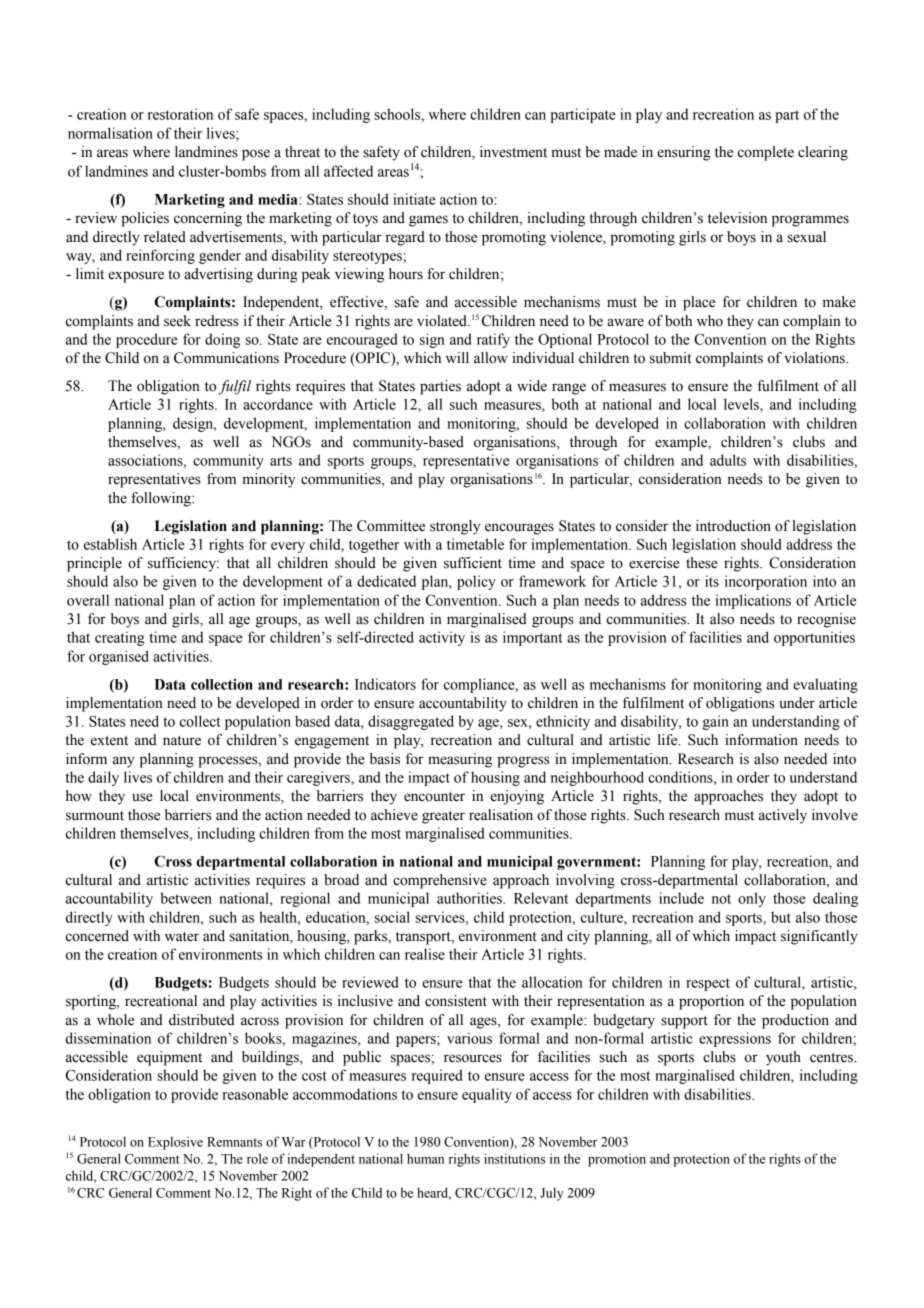 The image size is (924, 1308). What do you see at coordinates (513, 152) in the screenshot?
I see `investment` at bounding box center [513, 152].
